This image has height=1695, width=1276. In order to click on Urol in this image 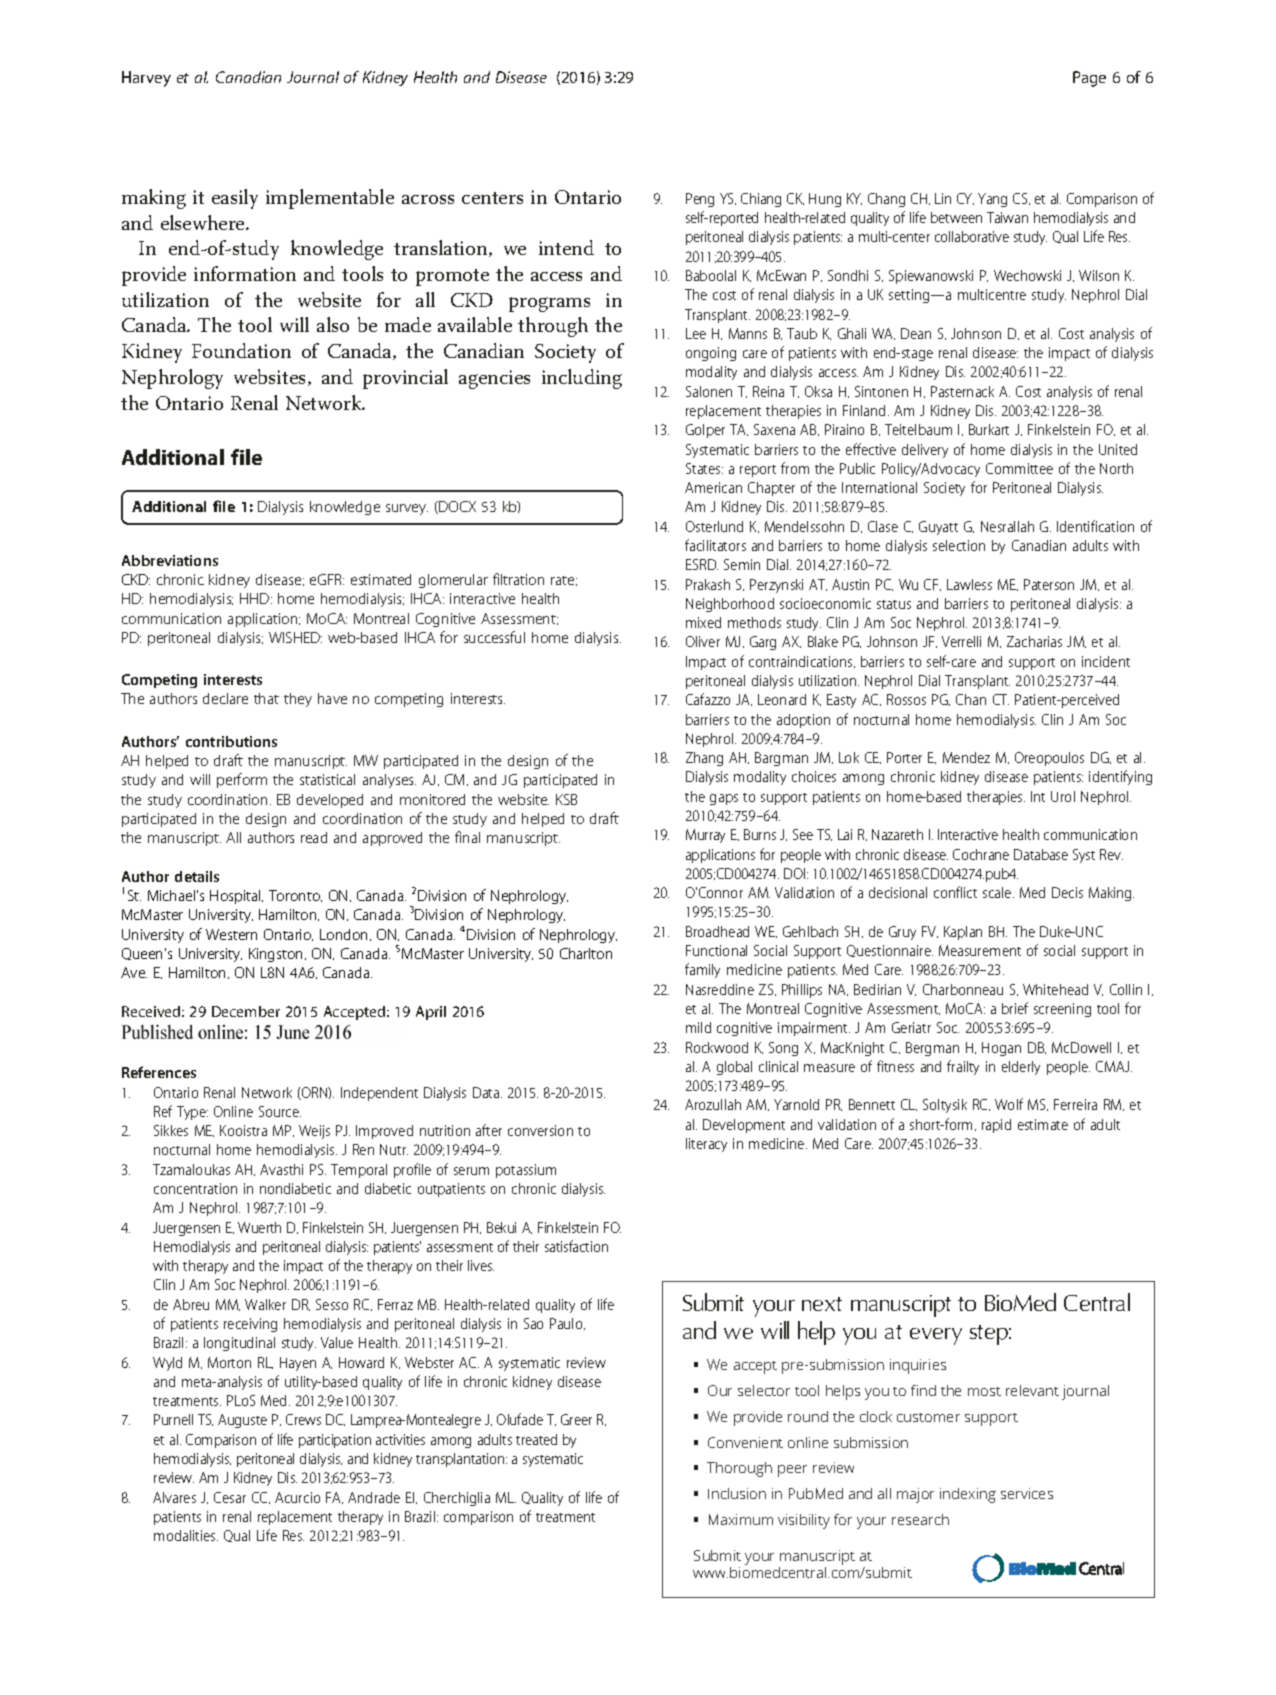, I will do `click(1063, 796)`.
